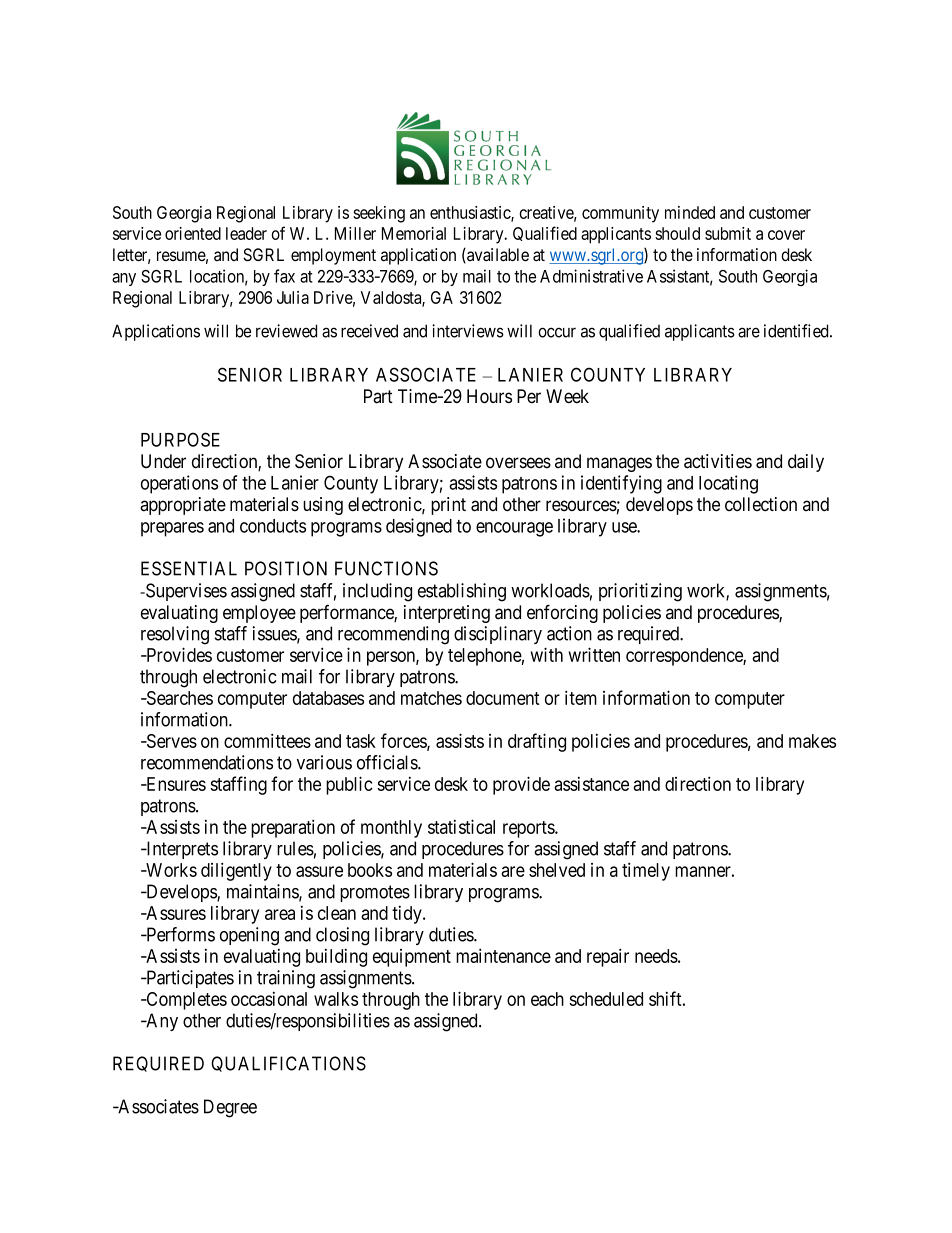 The width and height of the image is (952, 1233). Describe the element at coordinates (640, 592) in the image. I see `prioritizing` at that location.
